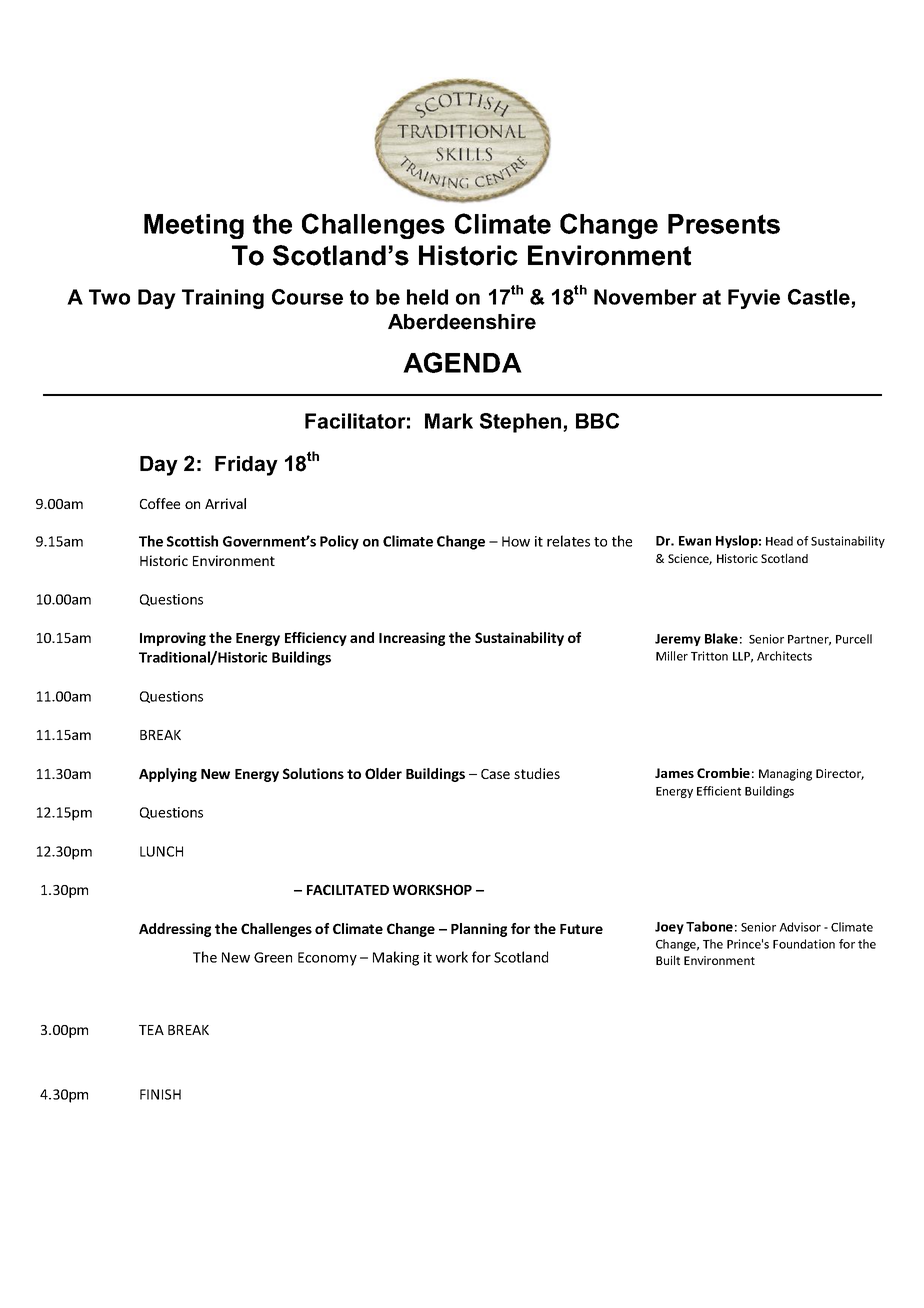 This image has height=1308, width=924. Describe the element at coordinates (173, 639) in the image. I see `Improving` at that location.
